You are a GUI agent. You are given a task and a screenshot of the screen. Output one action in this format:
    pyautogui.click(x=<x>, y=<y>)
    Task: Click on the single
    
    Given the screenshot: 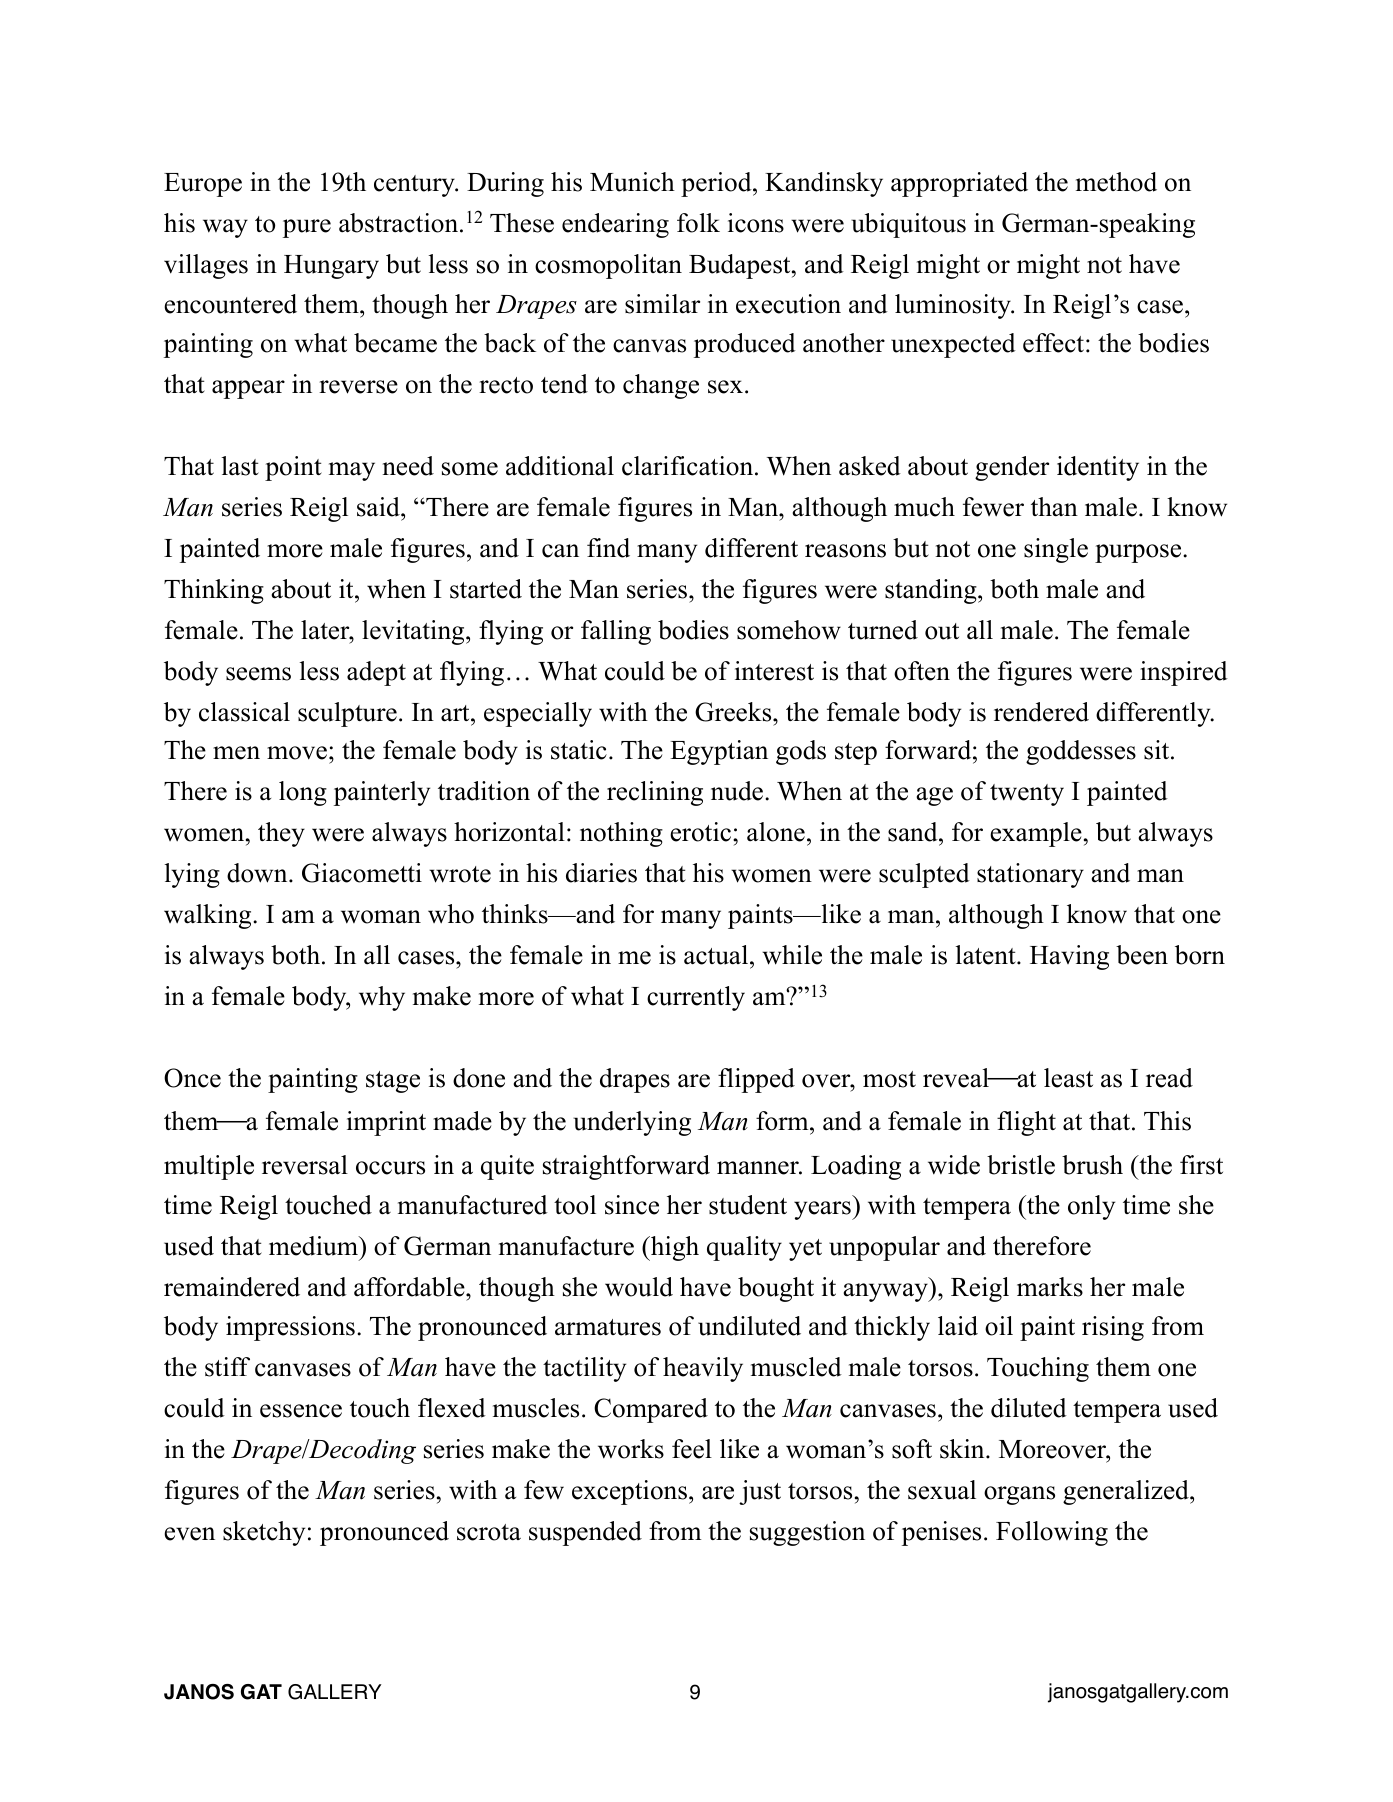 What is the action you would take?
    pyautogui.click(x=1056, y=550)
